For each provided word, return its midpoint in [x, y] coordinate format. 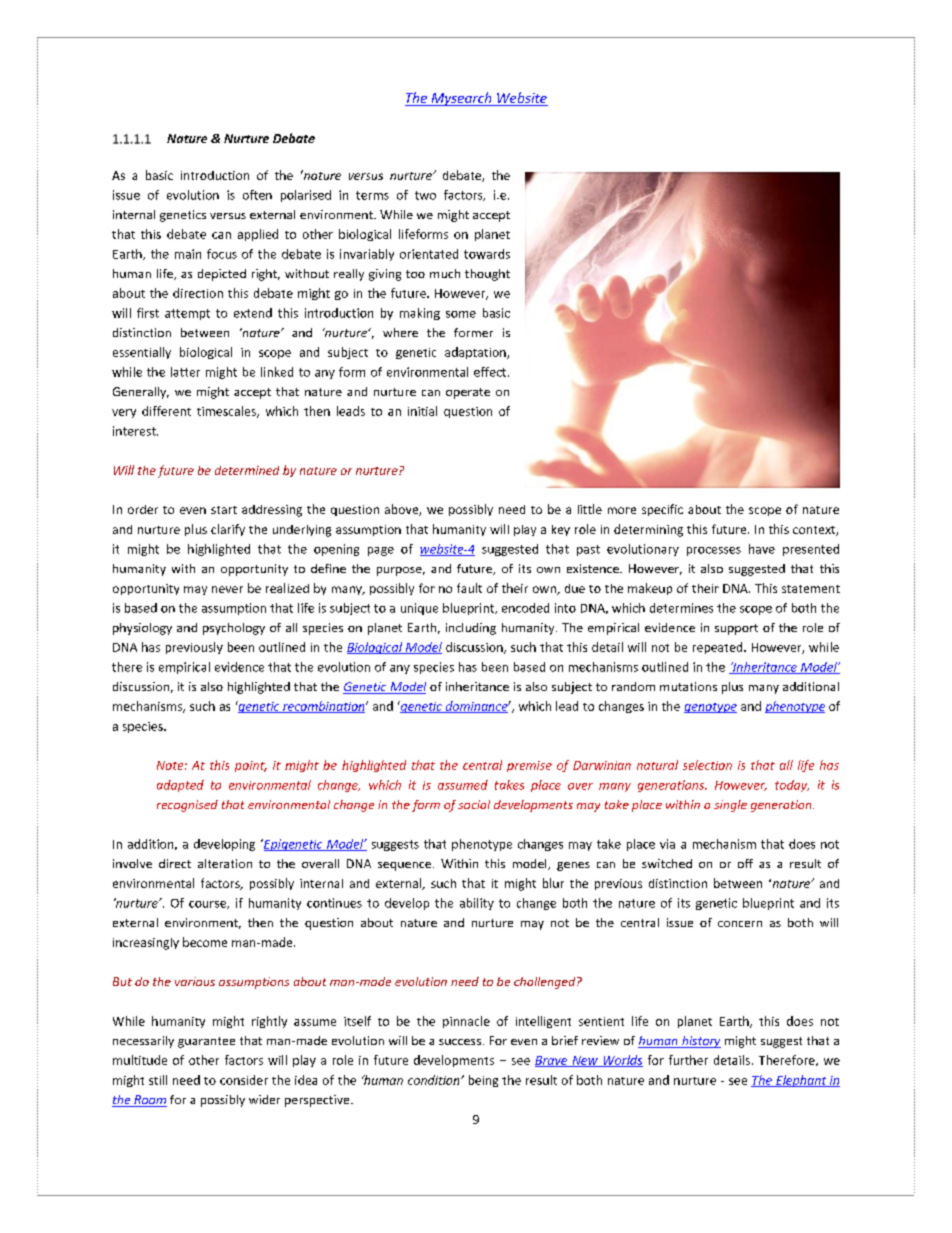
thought [487, 275]
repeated [719, 648]
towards [487, 254]
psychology [234, 629]
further [688, 1060]
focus [222, 254]
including [471, 629]
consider [244, 1080]
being [483, 1081]
